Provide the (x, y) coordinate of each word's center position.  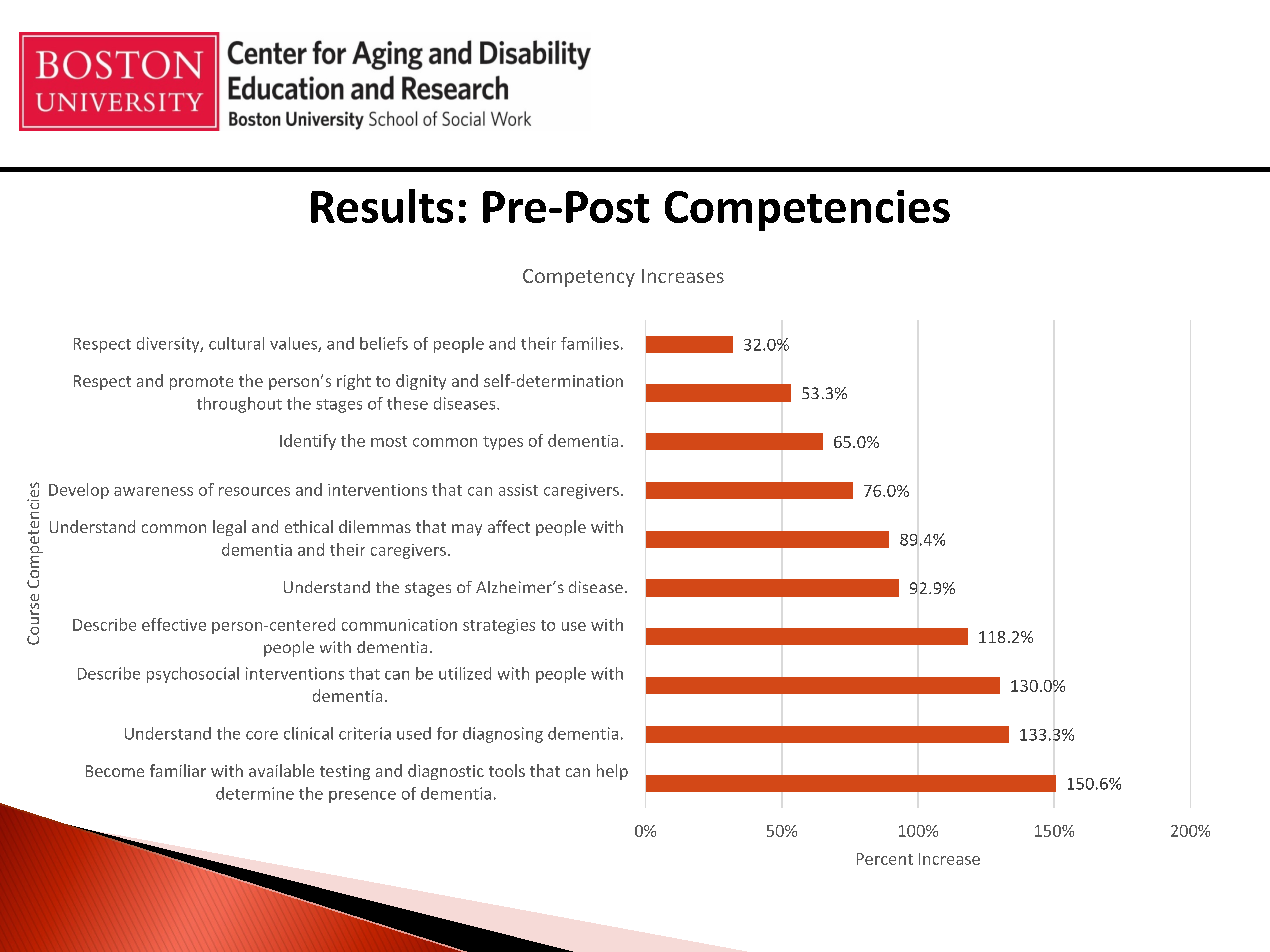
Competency (579, 278)
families (590, 343)
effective (174, 624)
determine (255, 793)
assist (518, 490)
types (503, 443)
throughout (239, 405)
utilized (465, 673)
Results (382, 206)
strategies (499, 626)
